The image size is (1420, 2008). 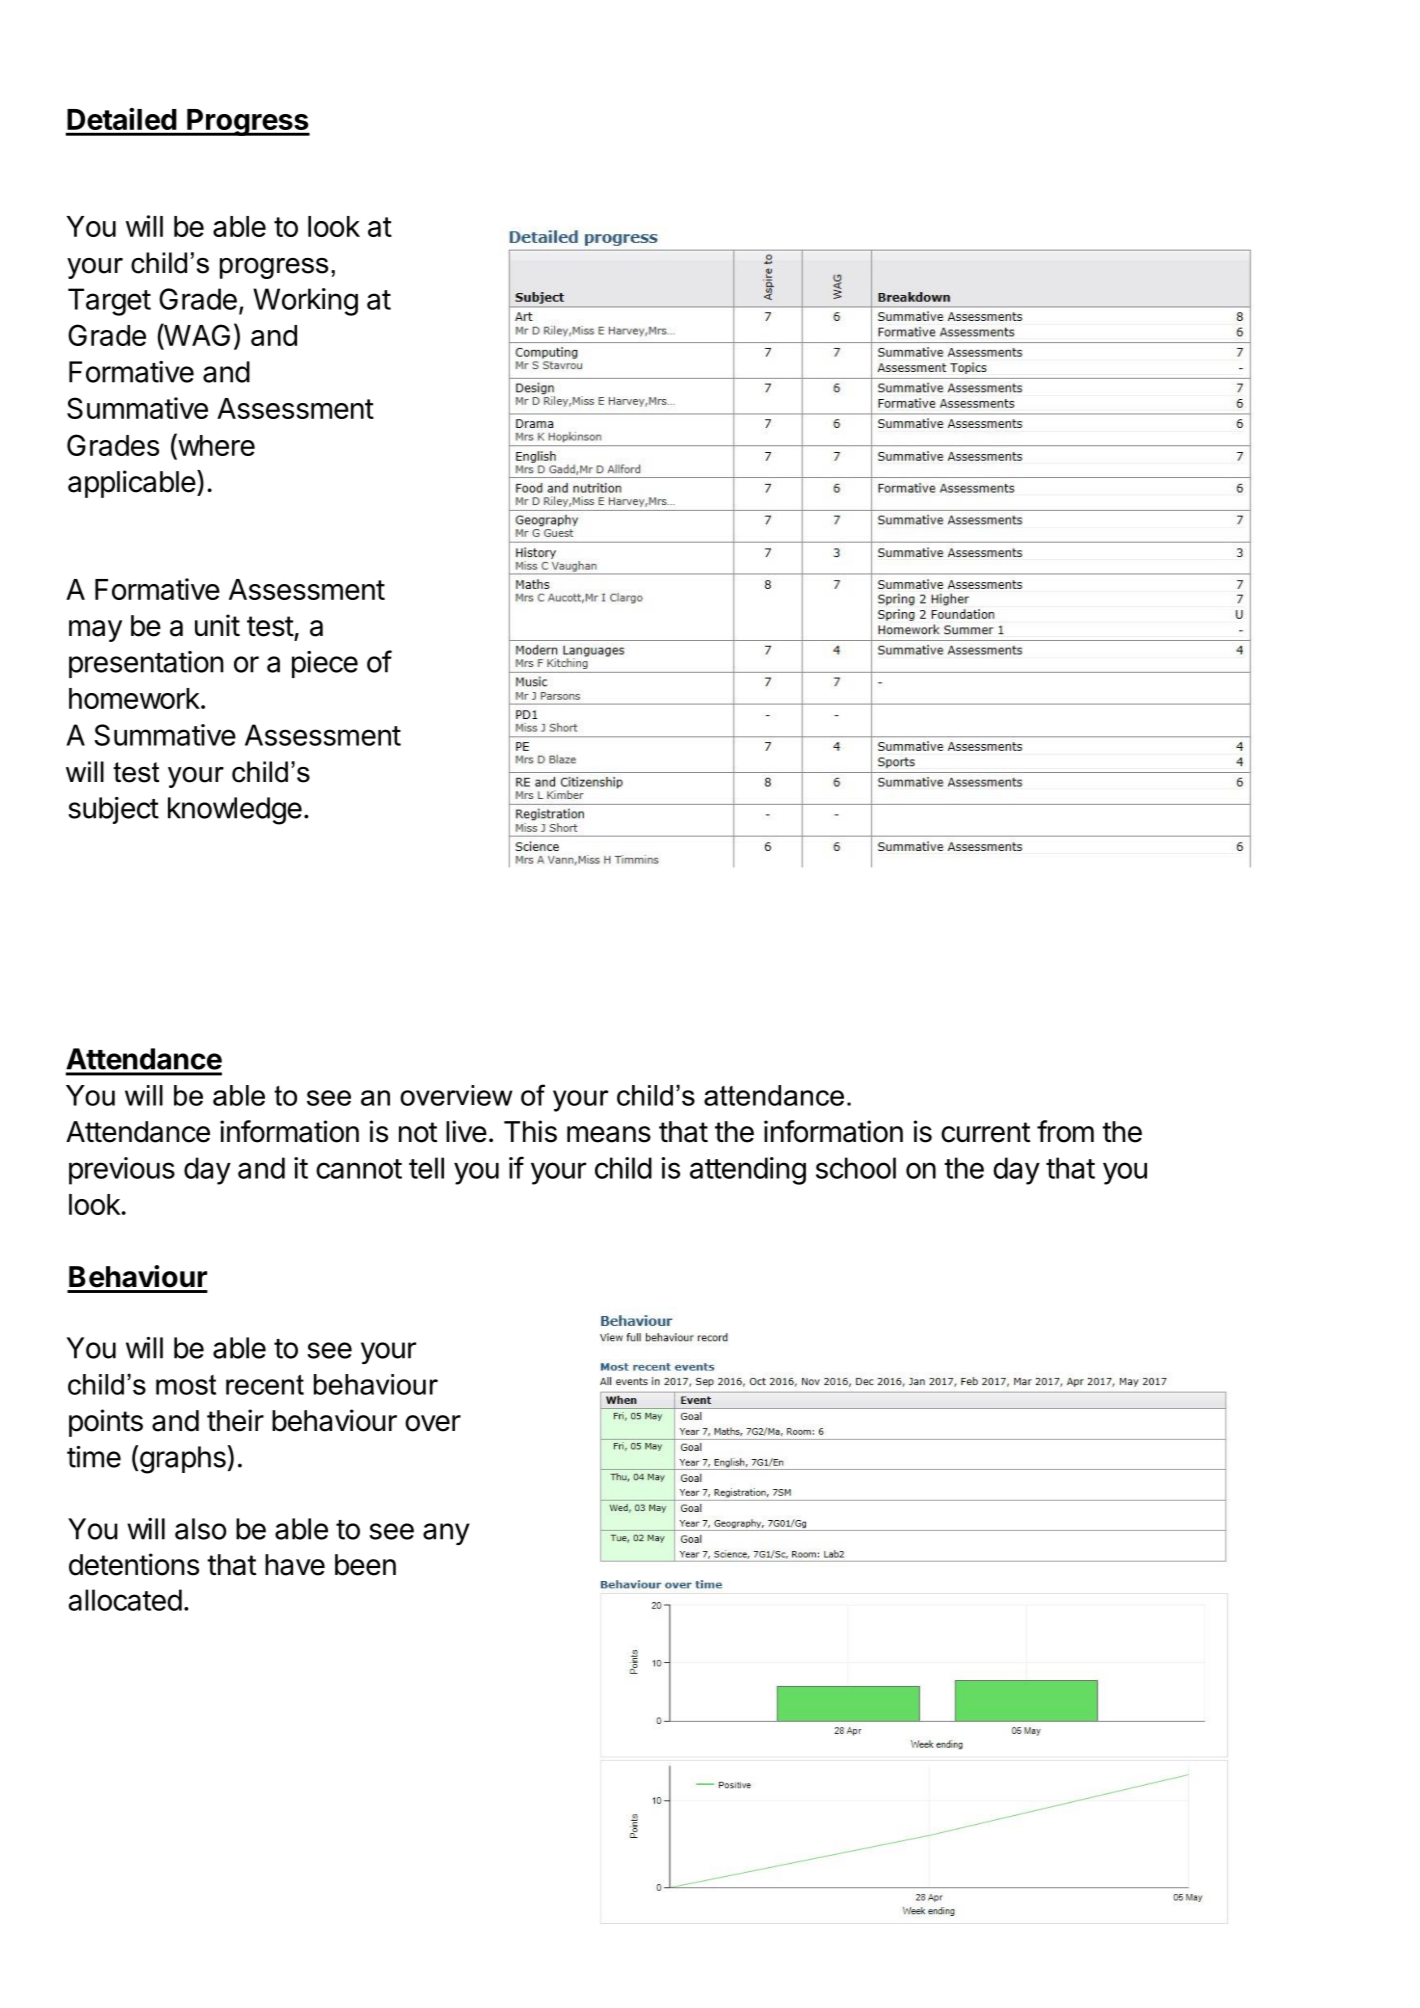 I want to click on This, so click(x=530, y=1131).
